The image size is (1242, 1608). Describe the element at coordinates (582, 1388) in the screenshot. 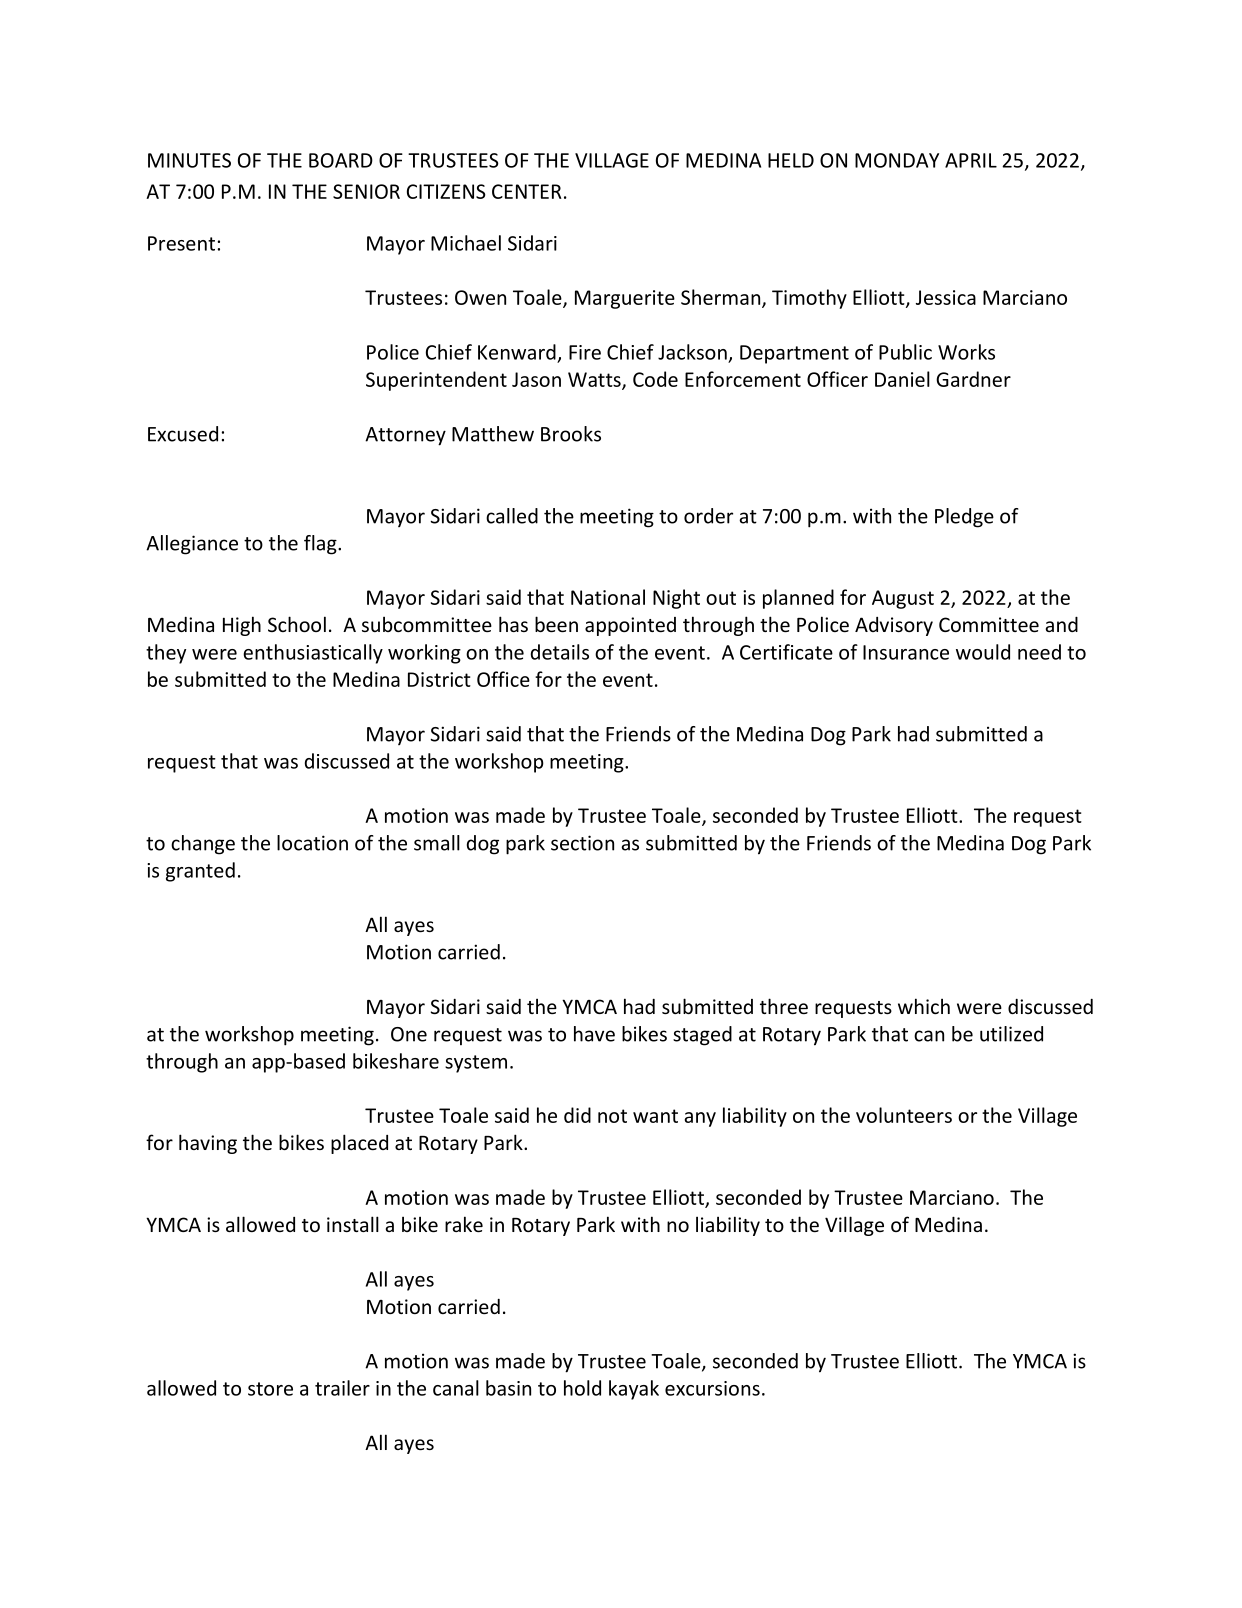

I see `hold` at that location.
